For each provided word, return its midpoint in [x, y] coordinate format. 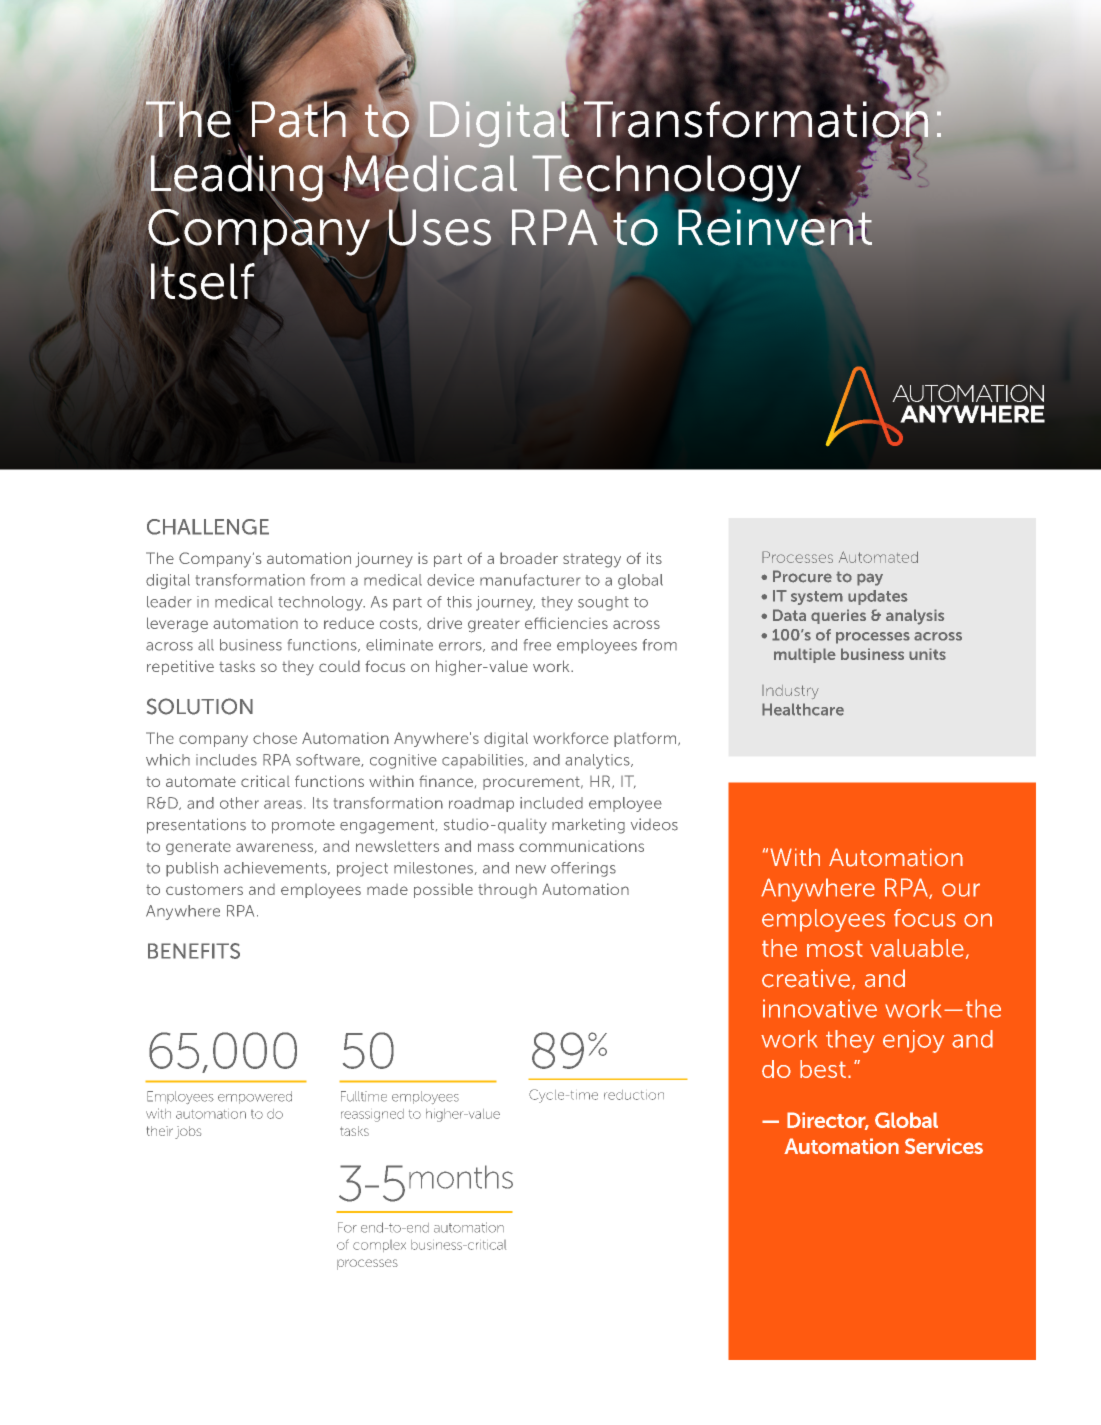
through [507, 891]
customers [204, 889]
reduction [634, 1095]
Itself [203, 280]
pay [870, 579]
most [835, 948]
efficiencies [566, 623]
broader [529, 558]
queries [838, 616]
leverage [177, 624]
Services [944, 1146]
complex [379, 1246]
